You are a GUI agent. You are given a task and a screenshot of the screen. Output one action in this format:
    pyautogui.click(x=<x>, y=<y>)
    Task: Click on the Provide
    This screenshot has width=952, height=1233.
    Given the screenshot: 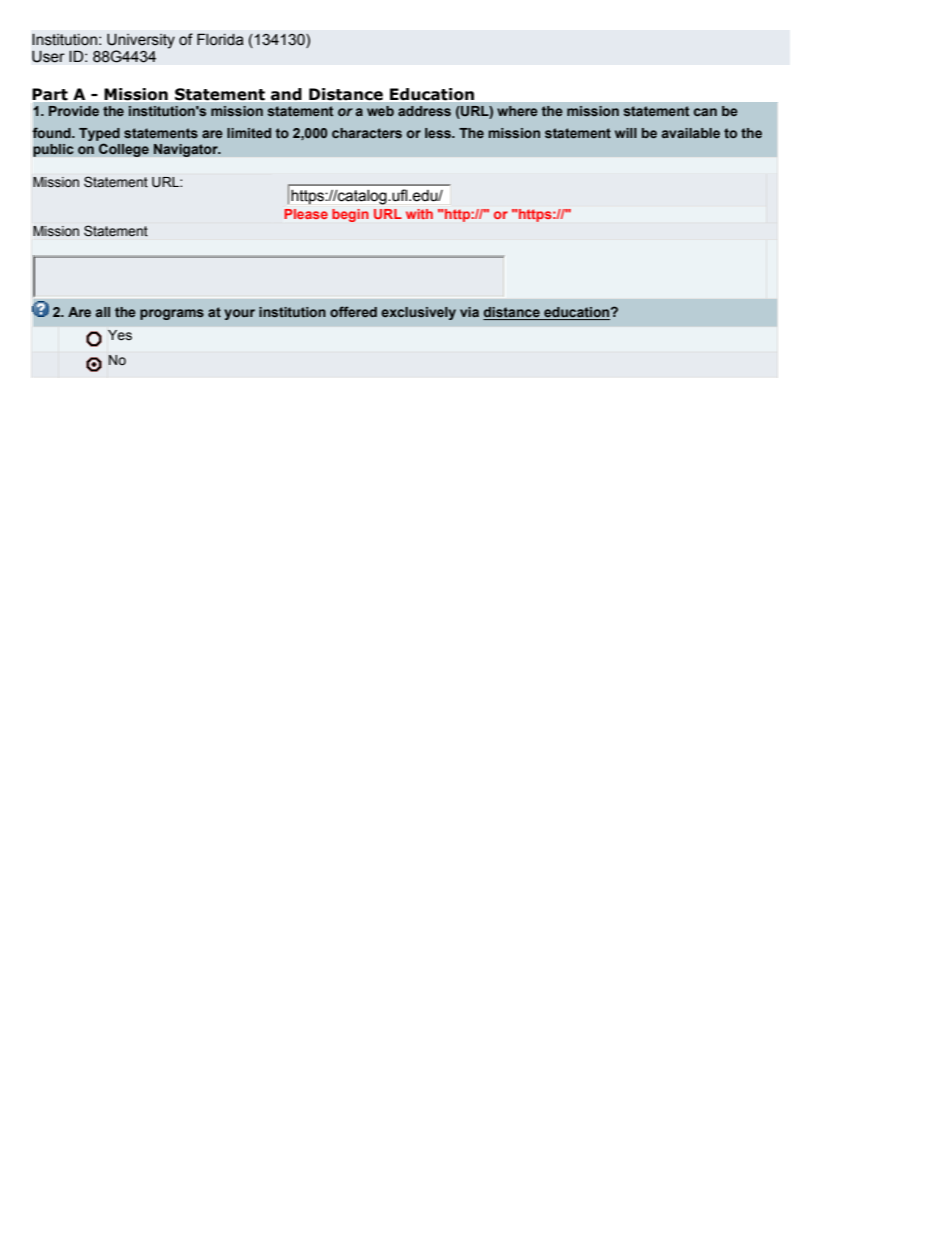 What is the action you would take?
    pyautogui.click(x=74, y=111)
